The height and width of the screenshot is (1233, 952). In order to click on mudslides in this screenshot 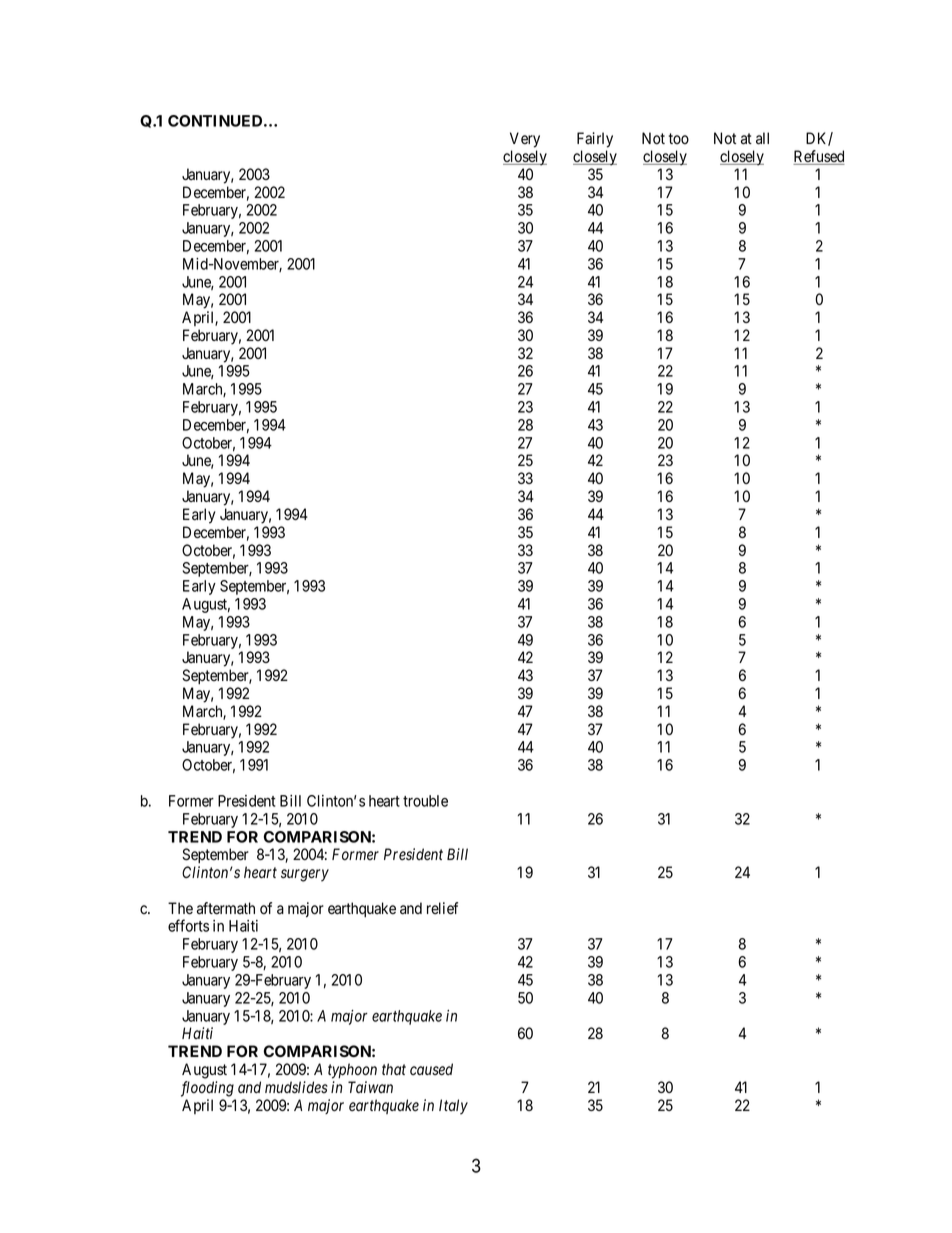, I will do `click(296, 1087)`.
